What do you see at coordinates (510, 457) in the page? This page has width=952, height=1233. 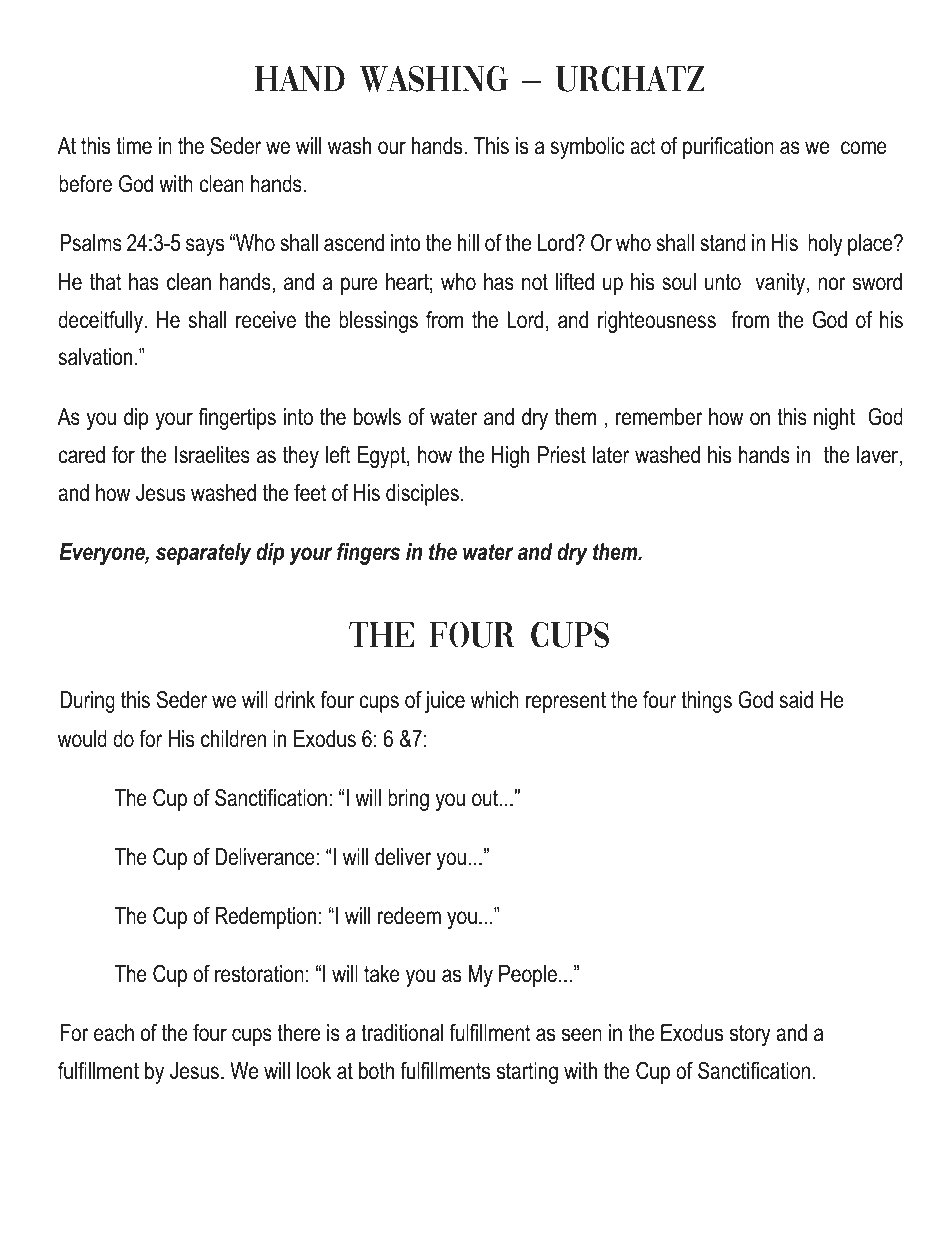 I see `High` at bounding box center [510, 457].
